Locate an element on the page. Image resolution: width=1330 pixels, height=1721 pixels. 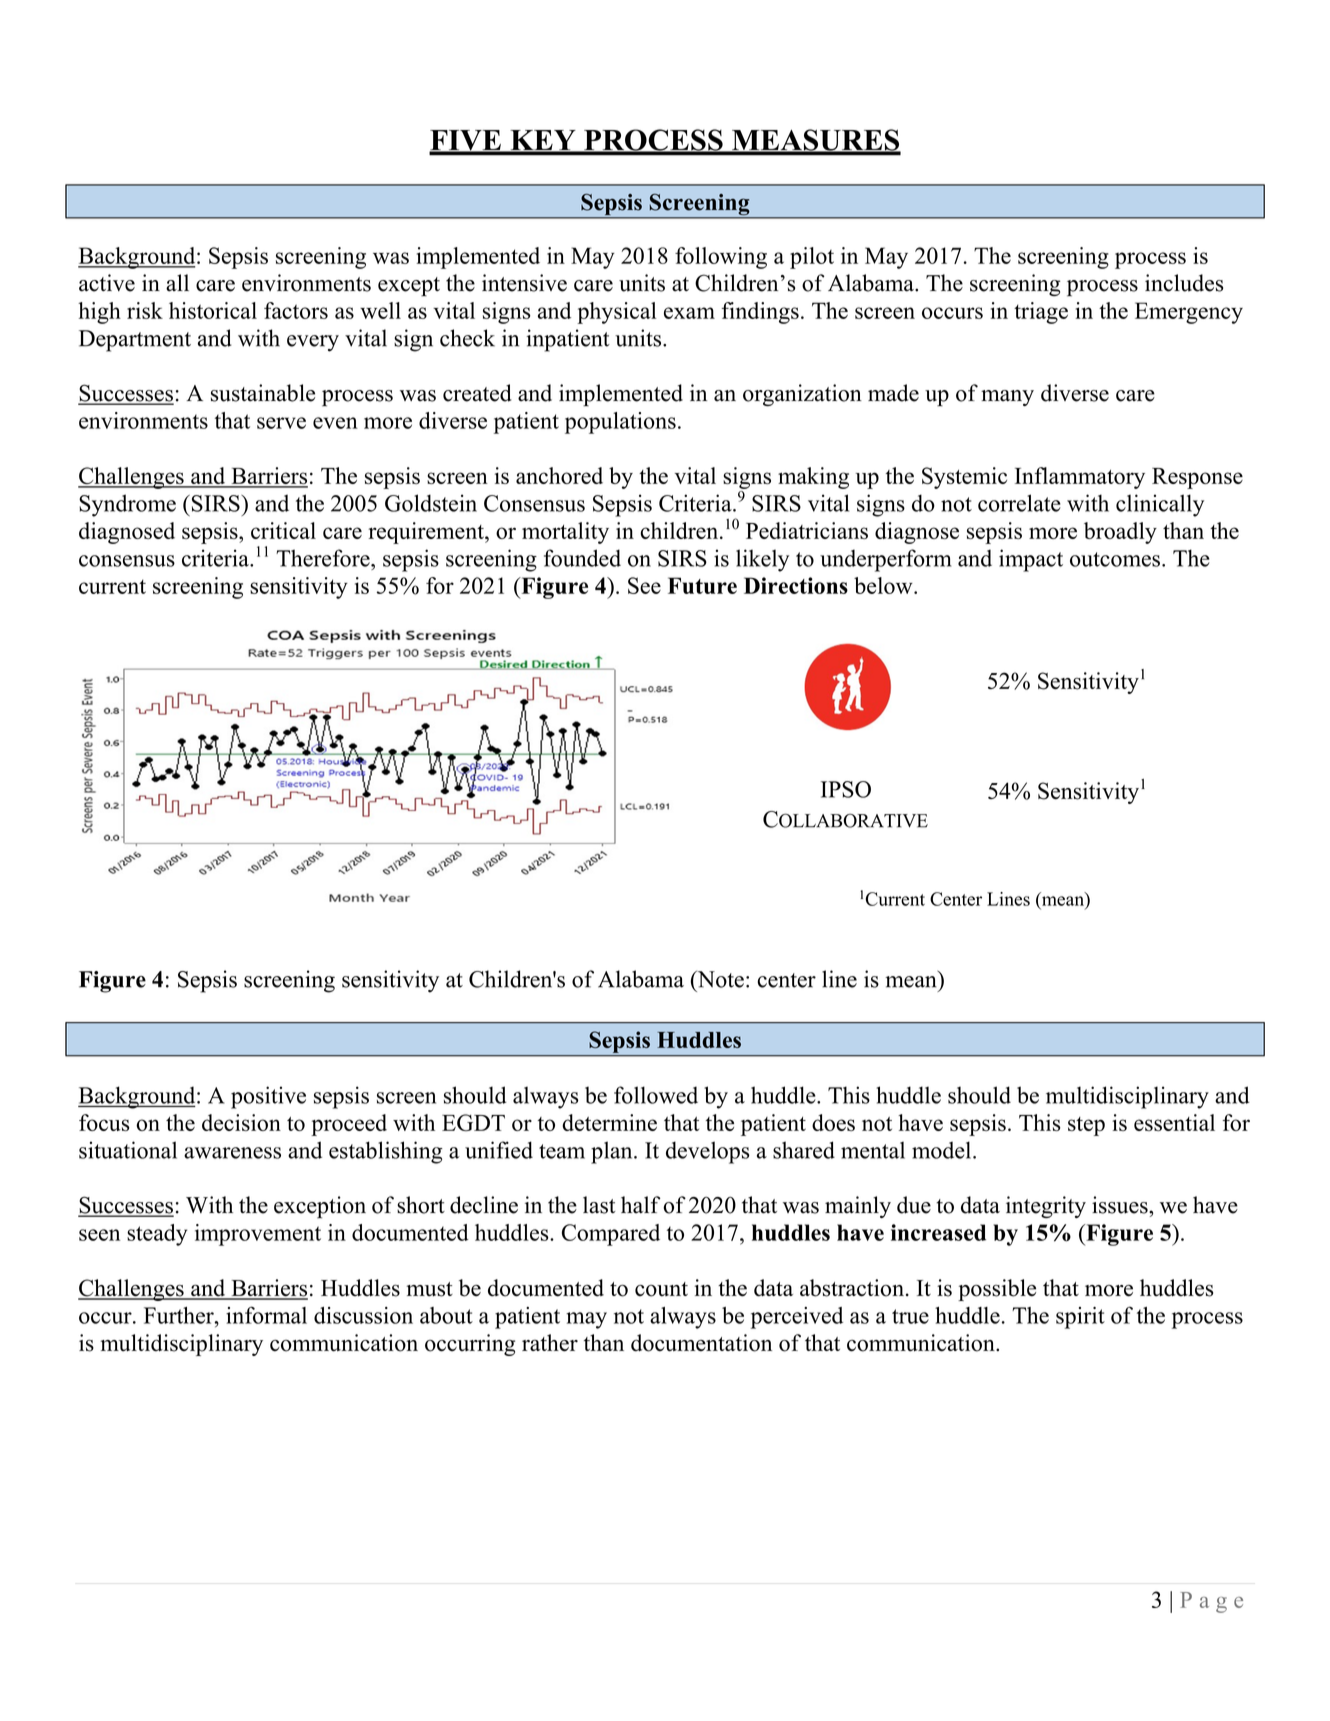
step is located at coordinates (1086, 1126).
